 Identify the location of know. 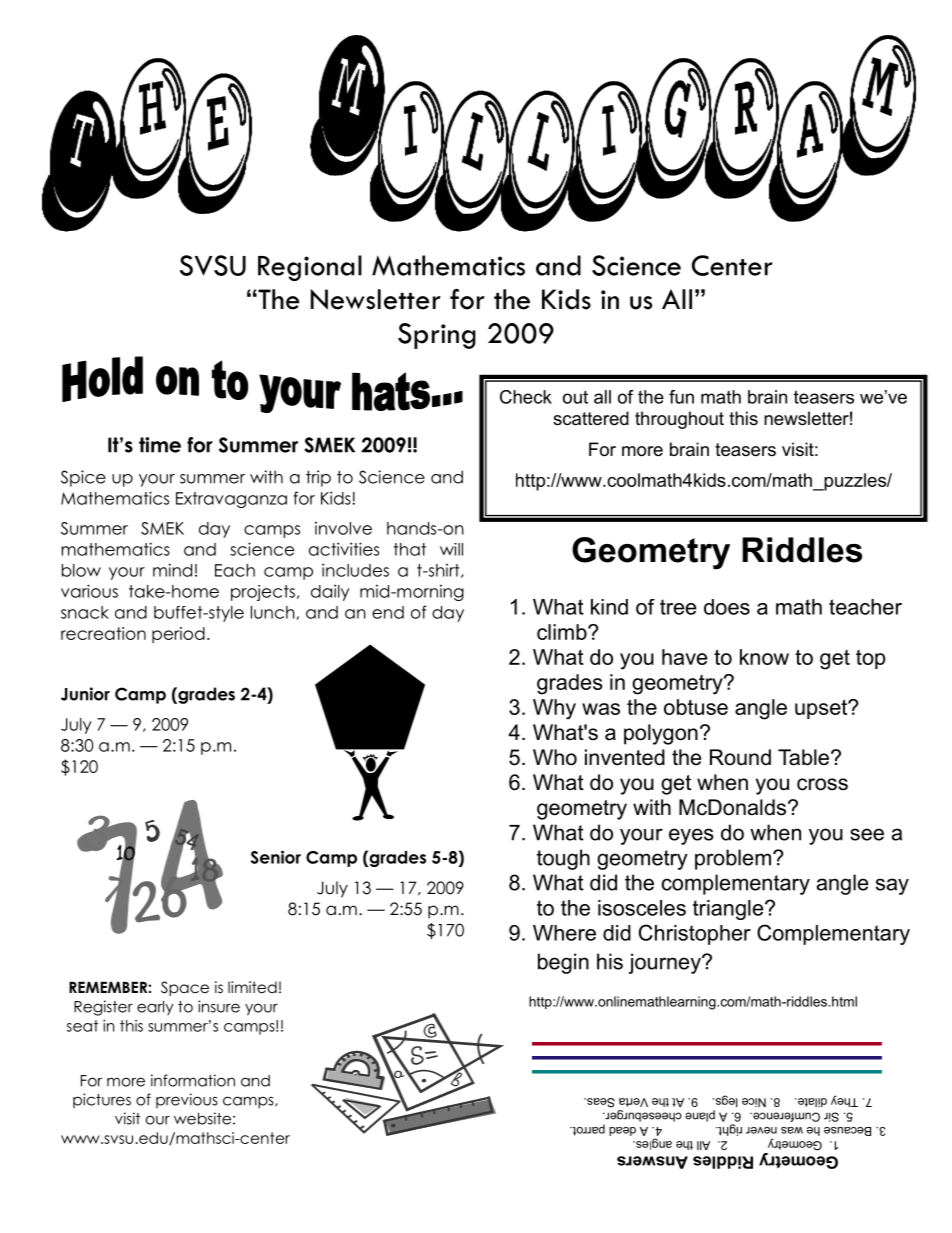
(764, 657).
